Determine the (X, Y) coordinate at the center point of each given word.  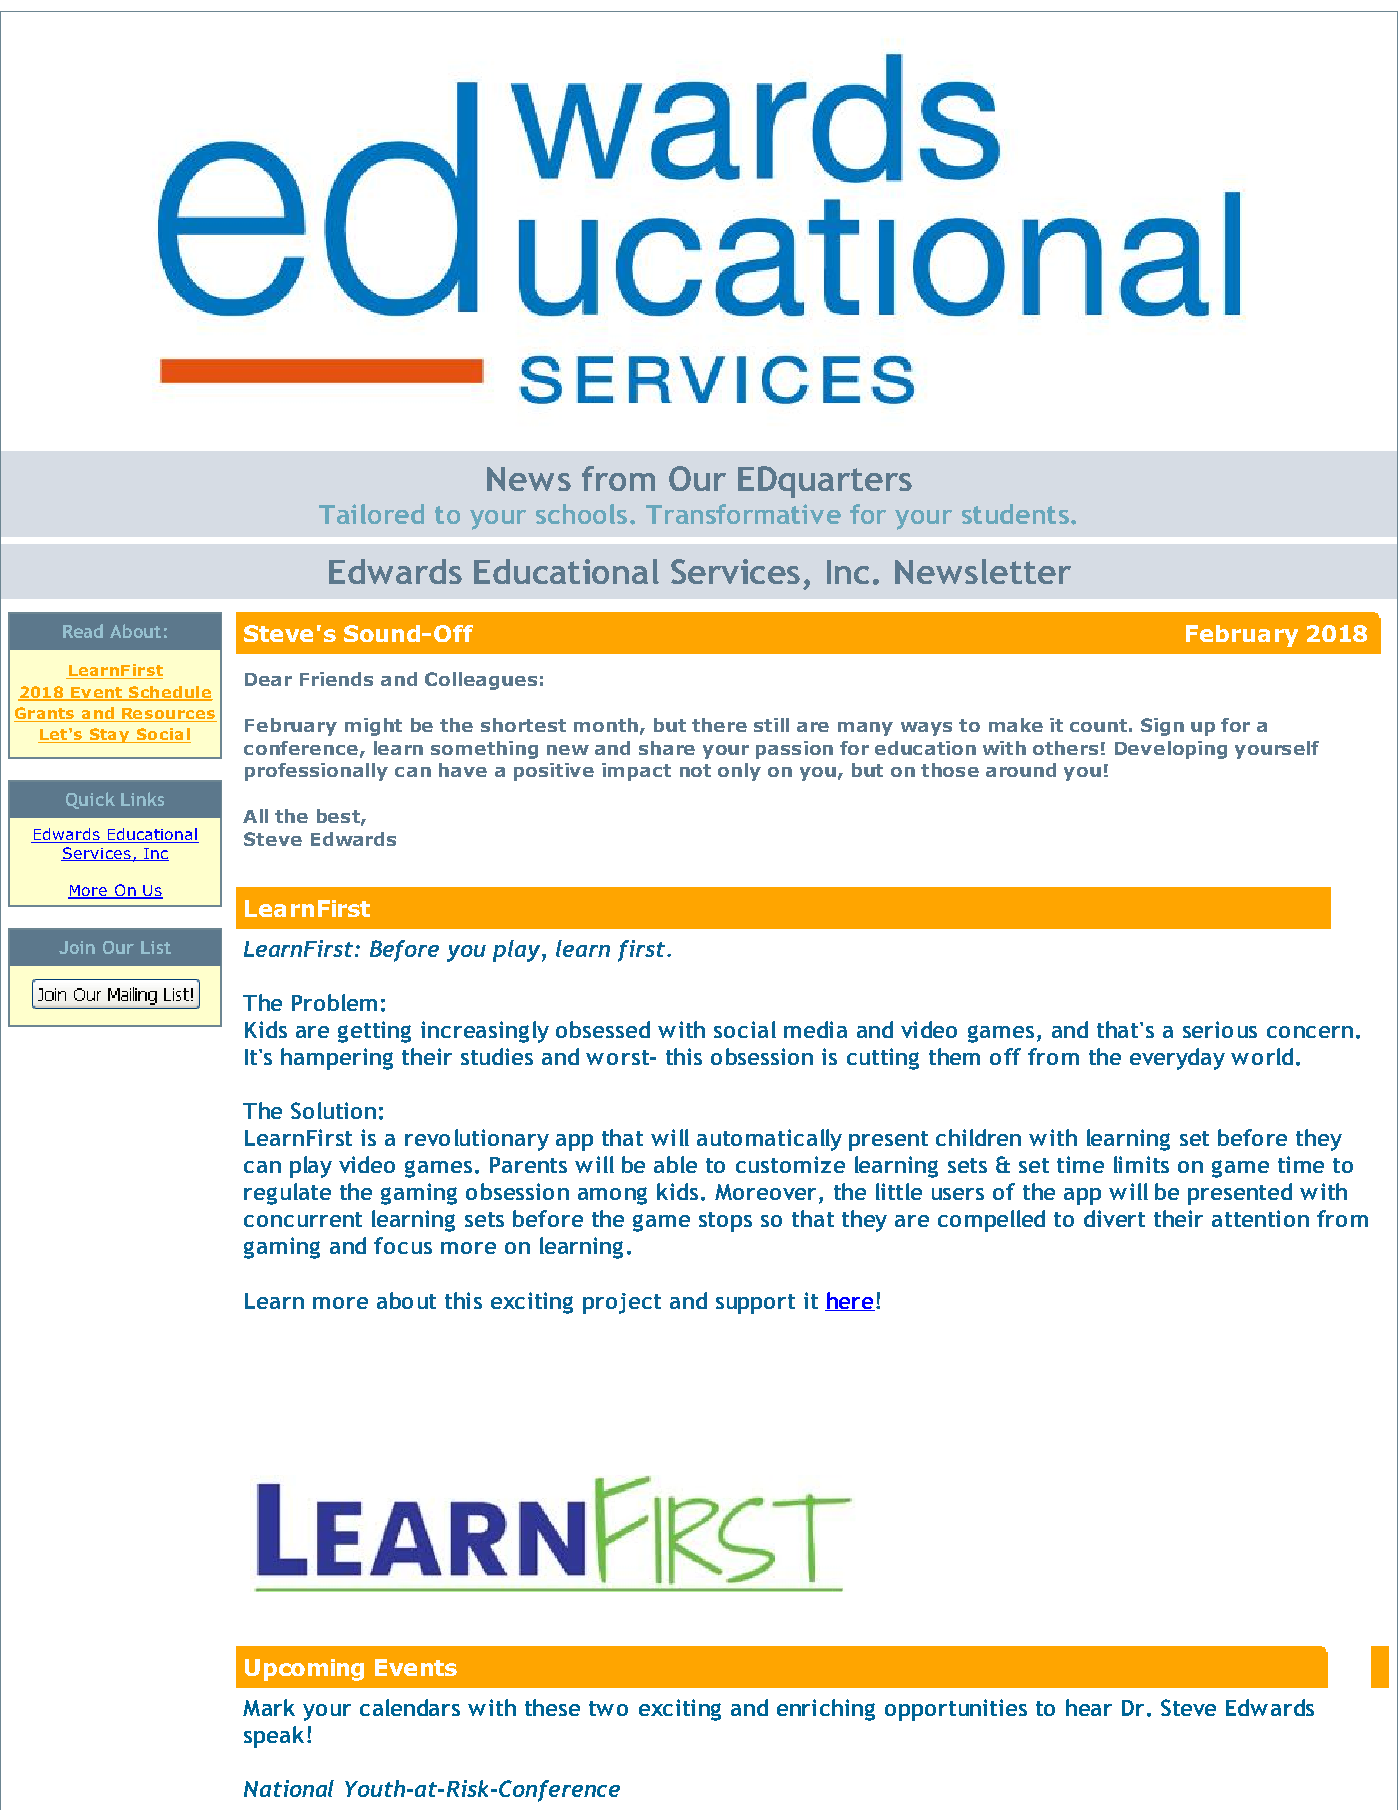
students (1015, 514)
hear (1089, 1707)
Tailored (371, 514)
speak (274, 1737)
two (608, 1708)
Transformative (743, 514)
